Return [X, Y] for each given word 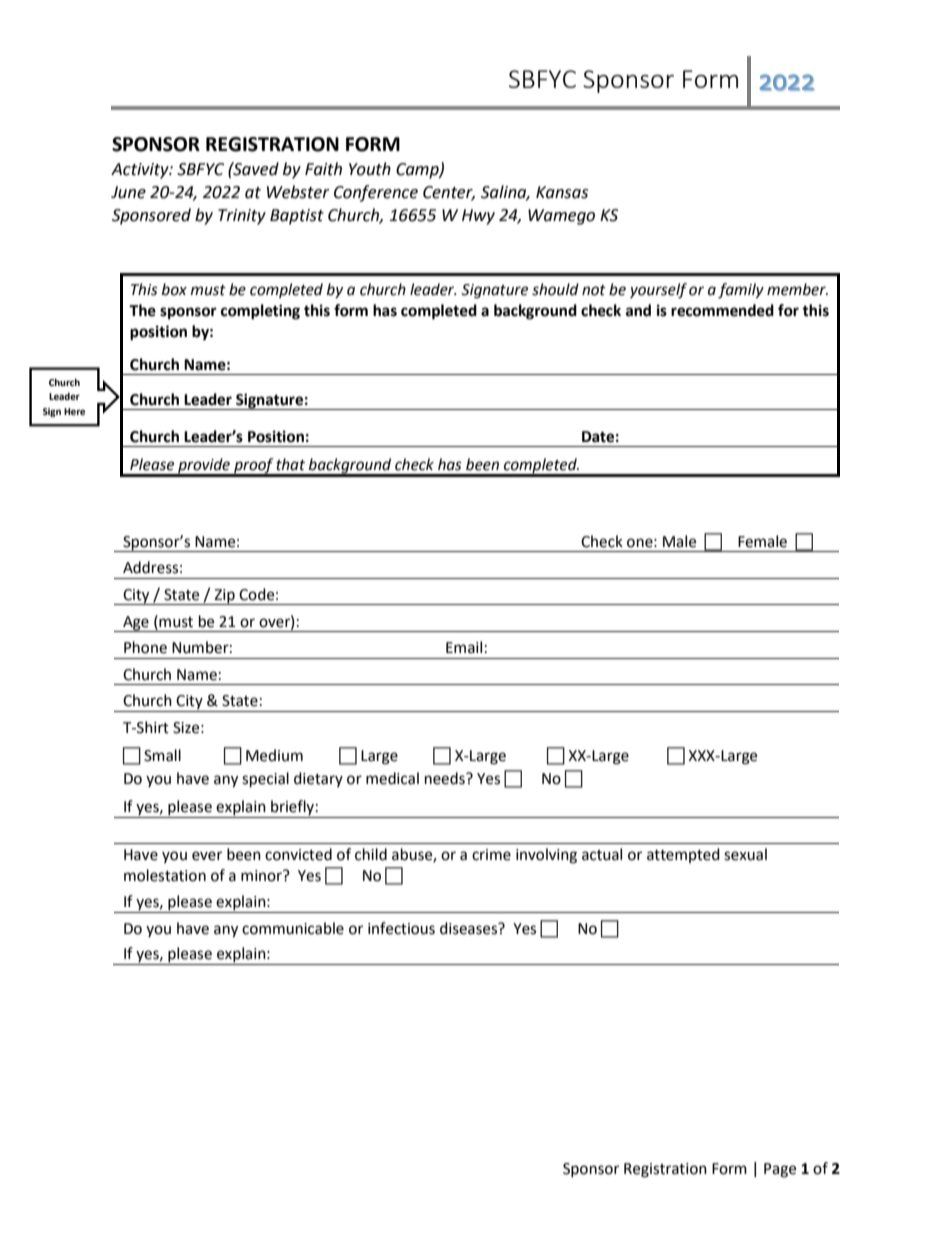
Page [780, 1170]
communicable [293, 928]
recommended [722, 310]
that [290, 464]
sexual [745, 854]
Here [74, 411]
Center [449, 193]
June [128, 192]
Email [464, 647]
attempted [683, 855]
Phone [145, 647]
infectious [401, 928]
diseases [470, 928]
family [741, 291]
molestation [165, 875]
